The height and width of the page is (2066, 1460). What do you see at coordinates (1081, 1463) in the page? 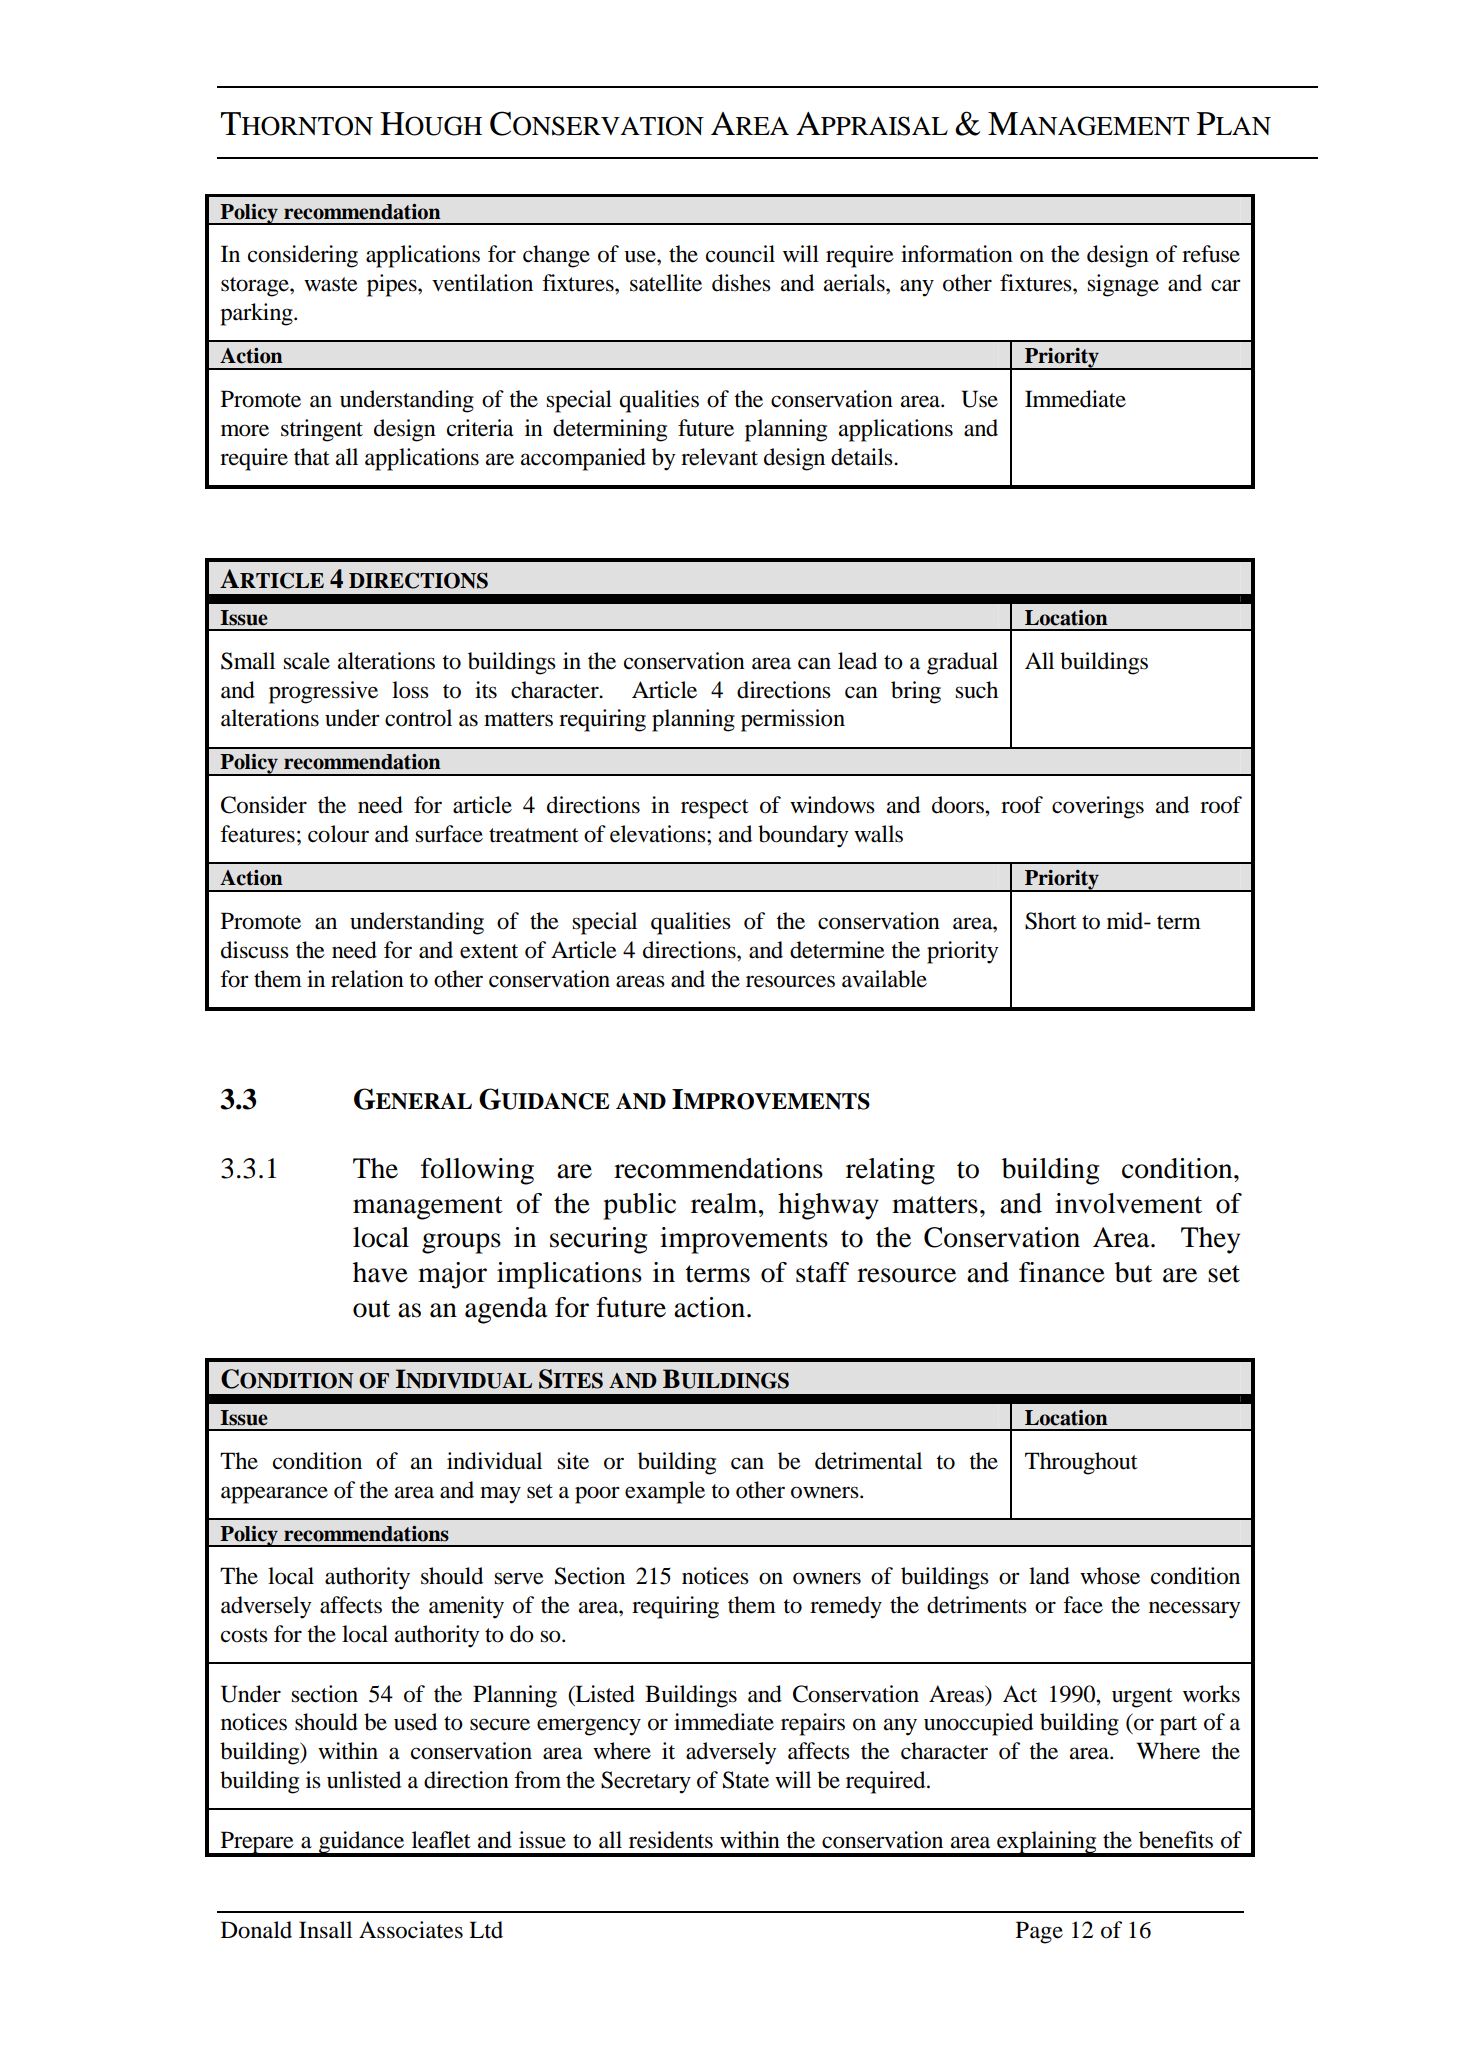
I see `Throughout` at bounding box center [1081, 1463].
